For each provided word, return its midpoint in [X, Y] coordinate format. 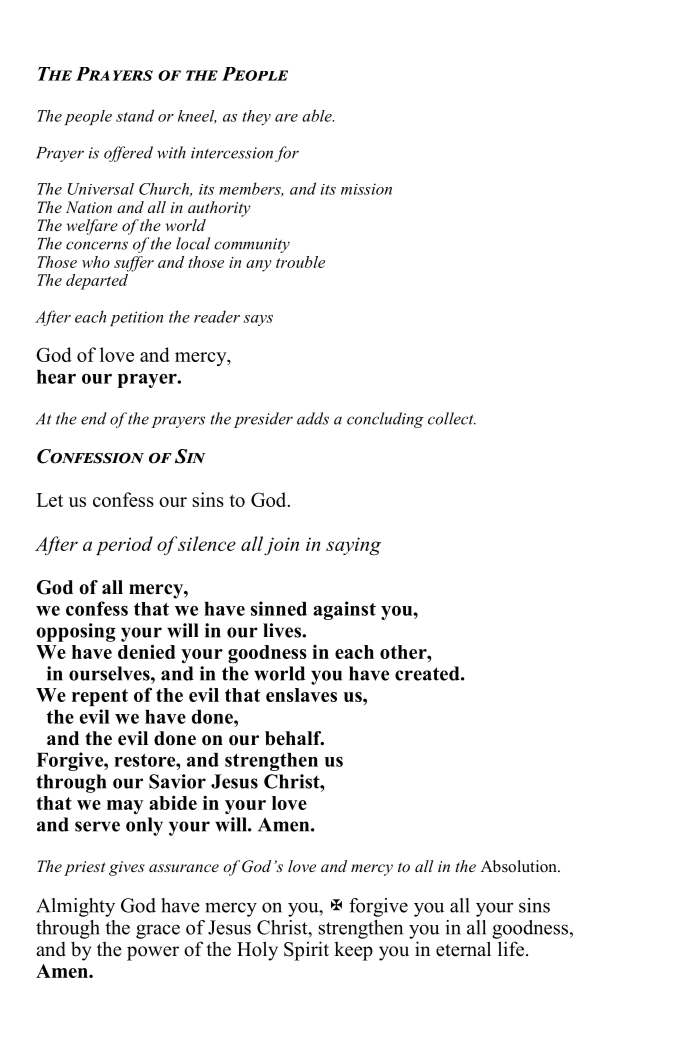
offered [128, 154]
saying [353, 546]
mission [366, 189]
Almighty [75, 907]
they [256, 117]
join [281, 546]
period [124, 545]
